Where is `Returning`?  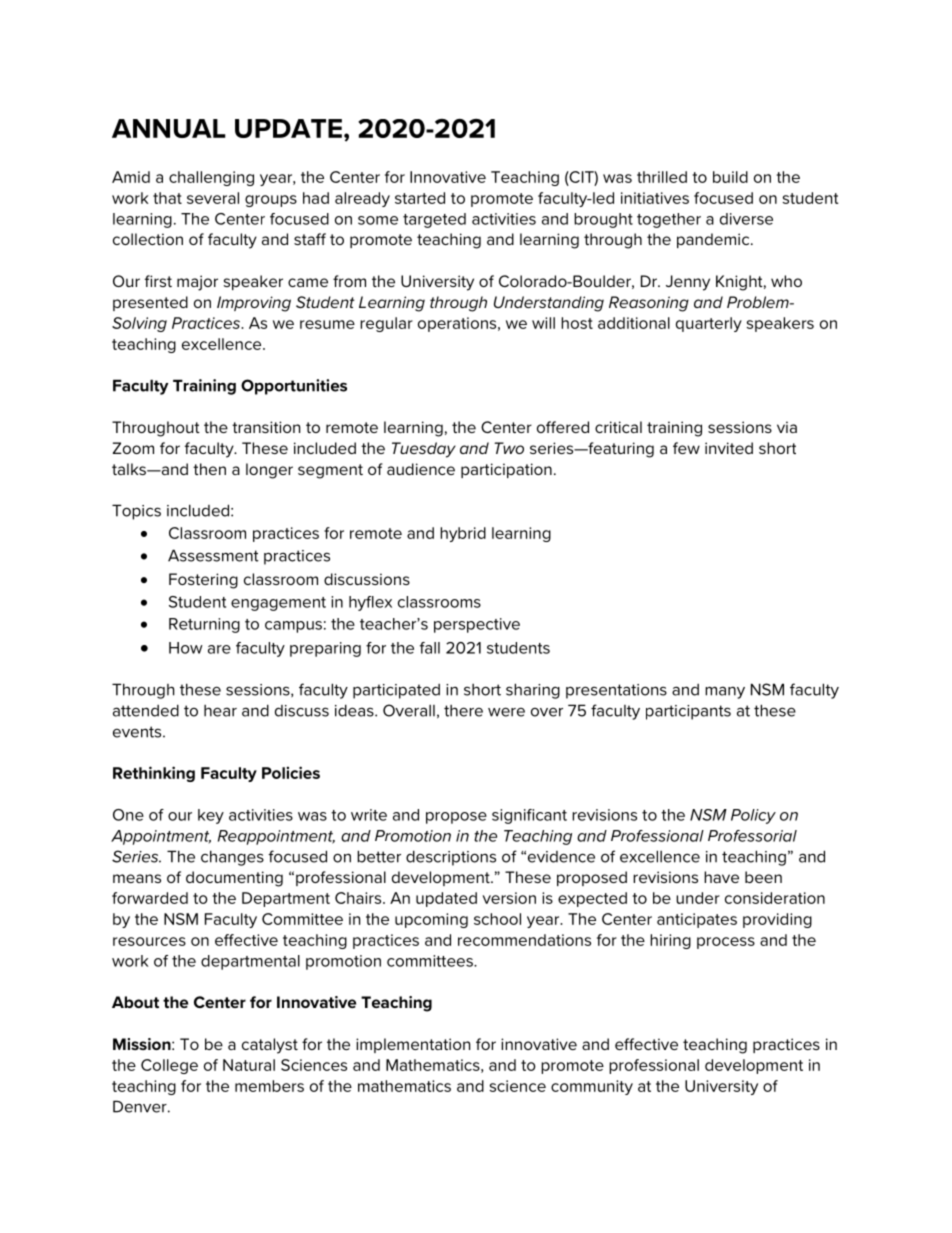 Returning is located at coordinates (204, 625).
